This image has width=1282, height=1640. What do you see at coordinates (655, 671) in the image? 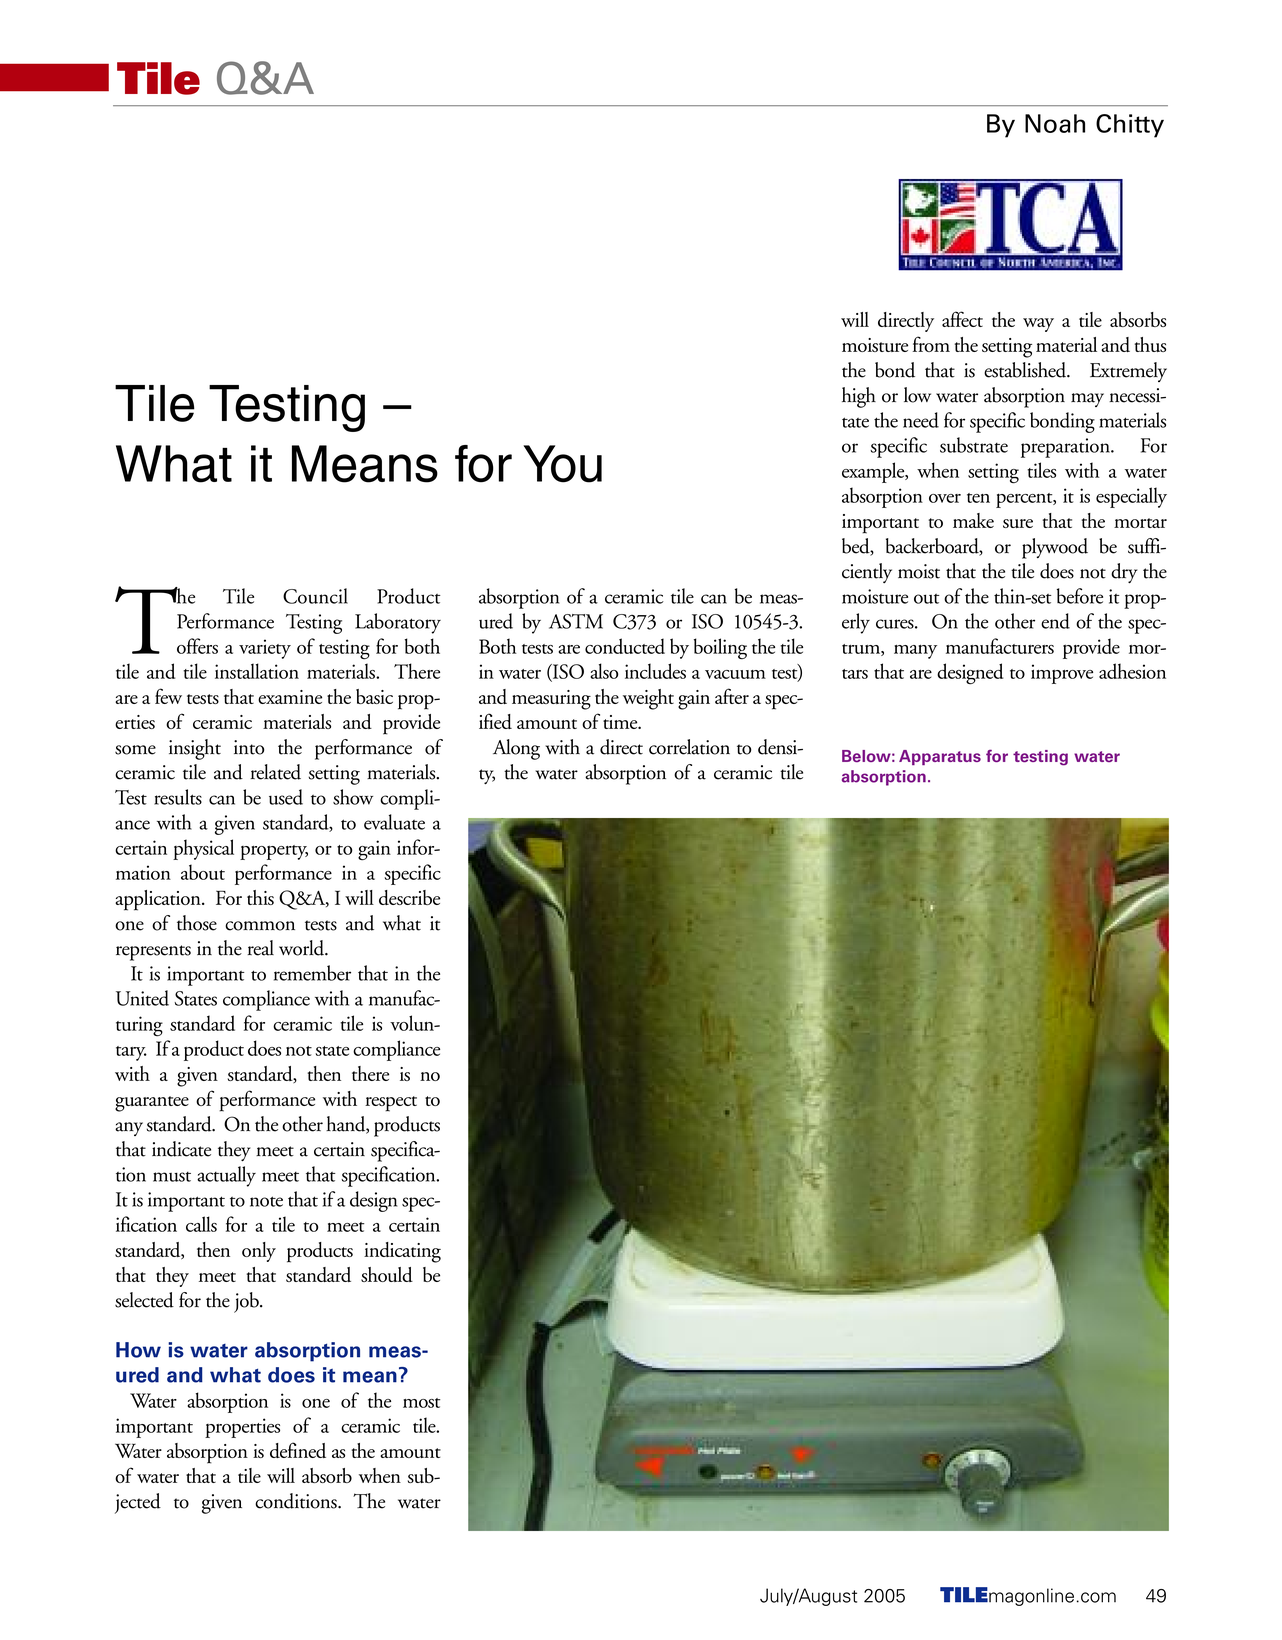
I see `includes` at bounding box center [655, 671].
